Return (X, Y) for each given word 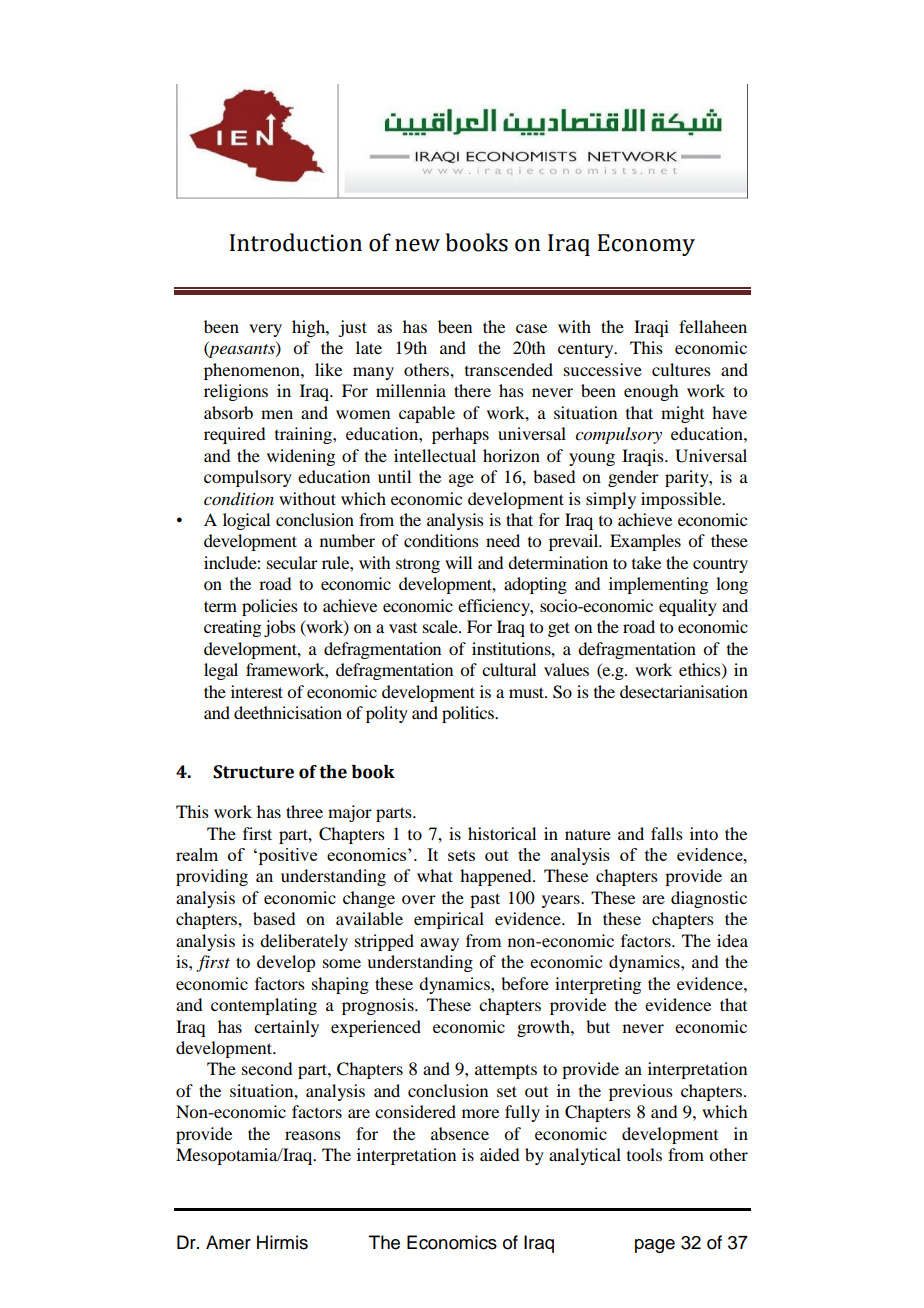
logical (246, 521)
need (503, 540)
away (439, 944)
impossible (682, 500)
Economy (646, 245)
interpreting (598, 985)
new (417, 245)
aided (499, 1154)
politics (469, 714)
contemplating (264, 1006)
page (655, 1246)
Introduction (296, 242)
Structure (253, 772)
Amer (228, 1242)
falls (667, 833)
